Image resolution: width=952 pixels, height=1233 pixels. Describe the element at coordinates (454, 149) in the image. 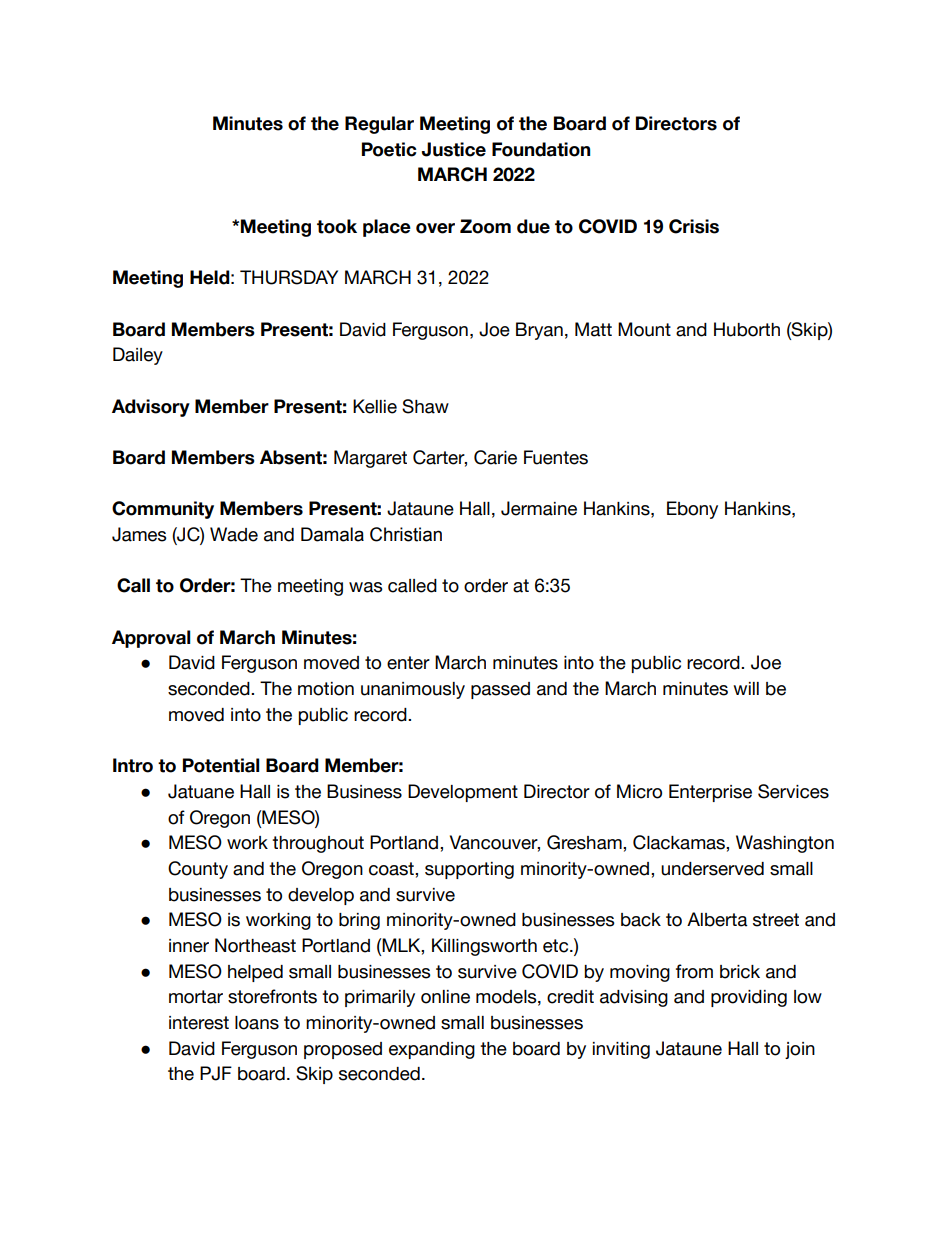

I see `Justice` at that location.
